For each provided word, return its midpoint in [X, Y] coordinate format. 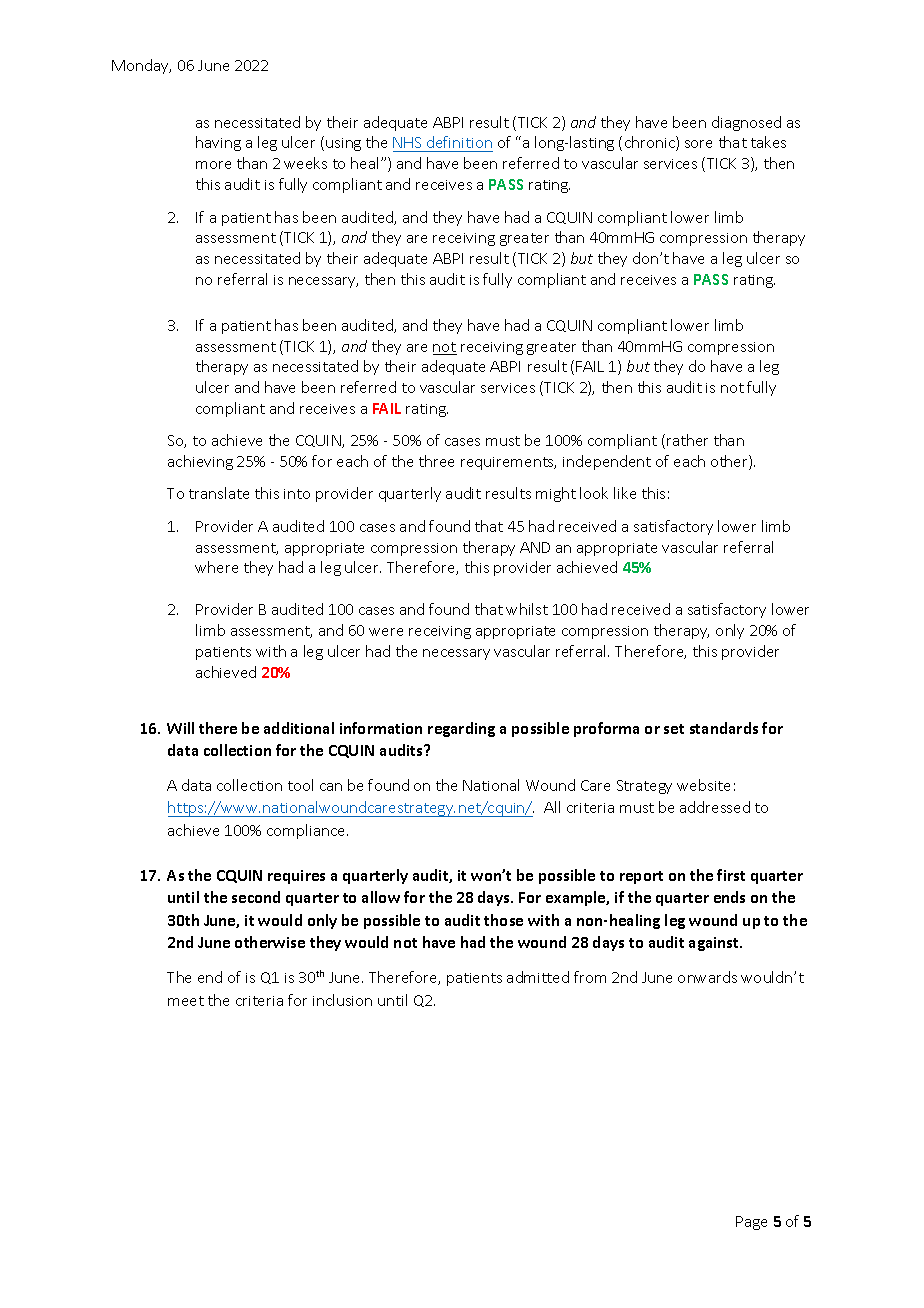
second [256, 897]
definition [459, 144]
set [674, 729]
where [216, 567]
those [503, 920]
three [436, 461]
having [218, 143]
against [715, 944]
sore [698, 144]
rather [687, 440]
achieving [200, 462]
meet [186, 1001]
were [386, 632]
